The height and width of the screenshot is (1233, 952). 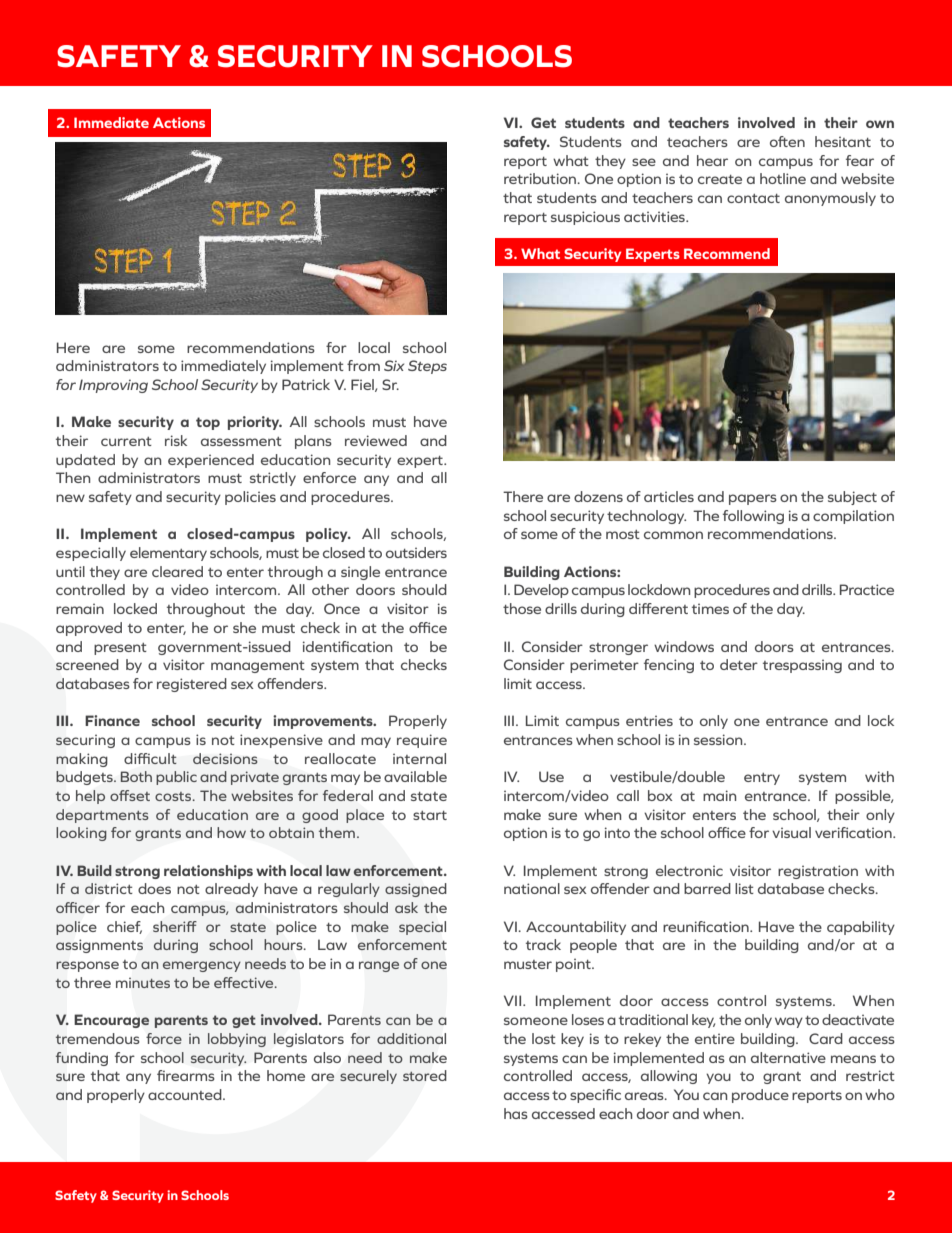 What do you see at coordinates (424, 1075) in the screenshot?
I see `stored` at bounding box center [424, 1075].
